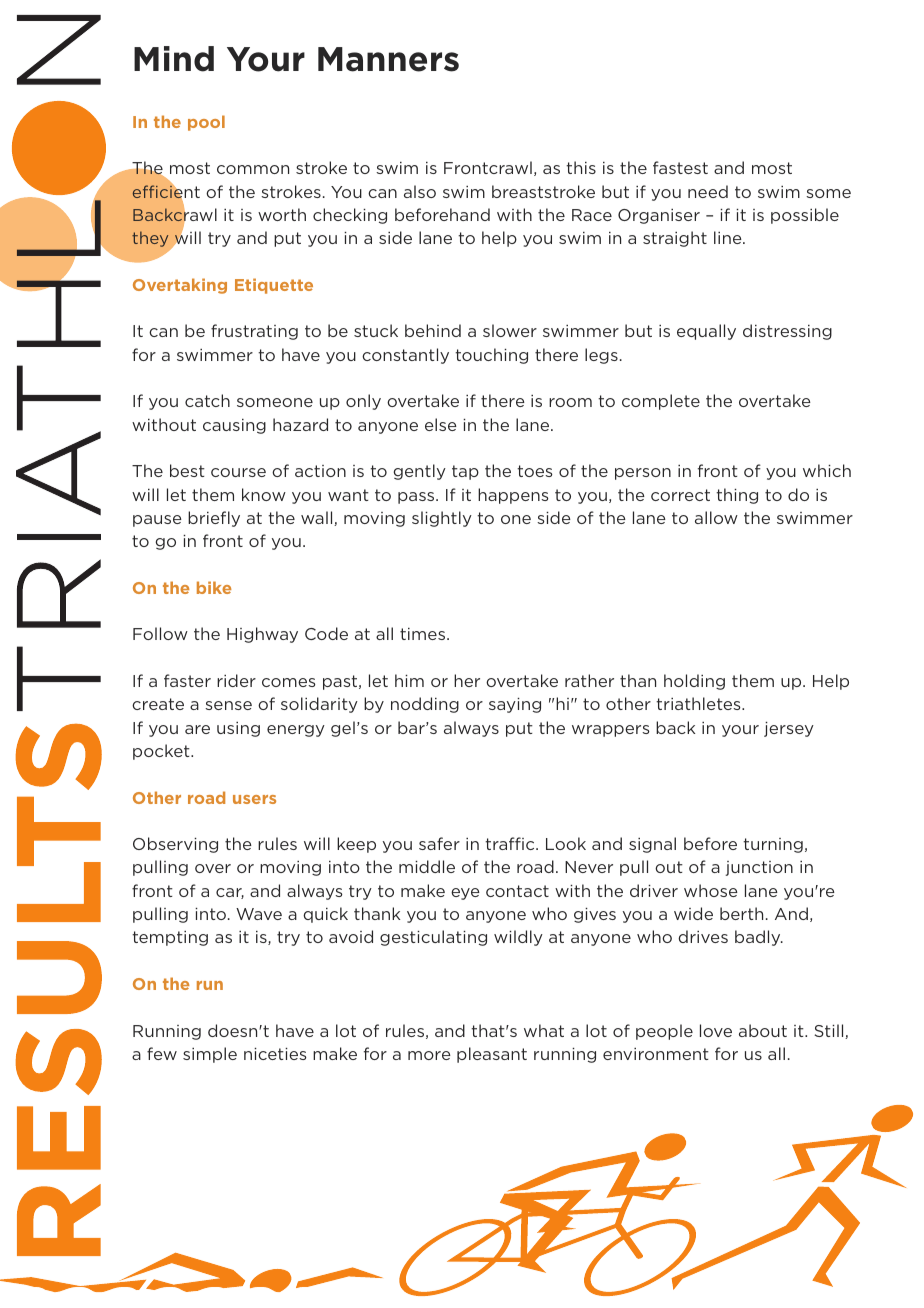 The width and height of the screenshot is (924, 1308). Describe the element at coordinates (210, 1055) in the screenshot. I see `simple` at that location.
